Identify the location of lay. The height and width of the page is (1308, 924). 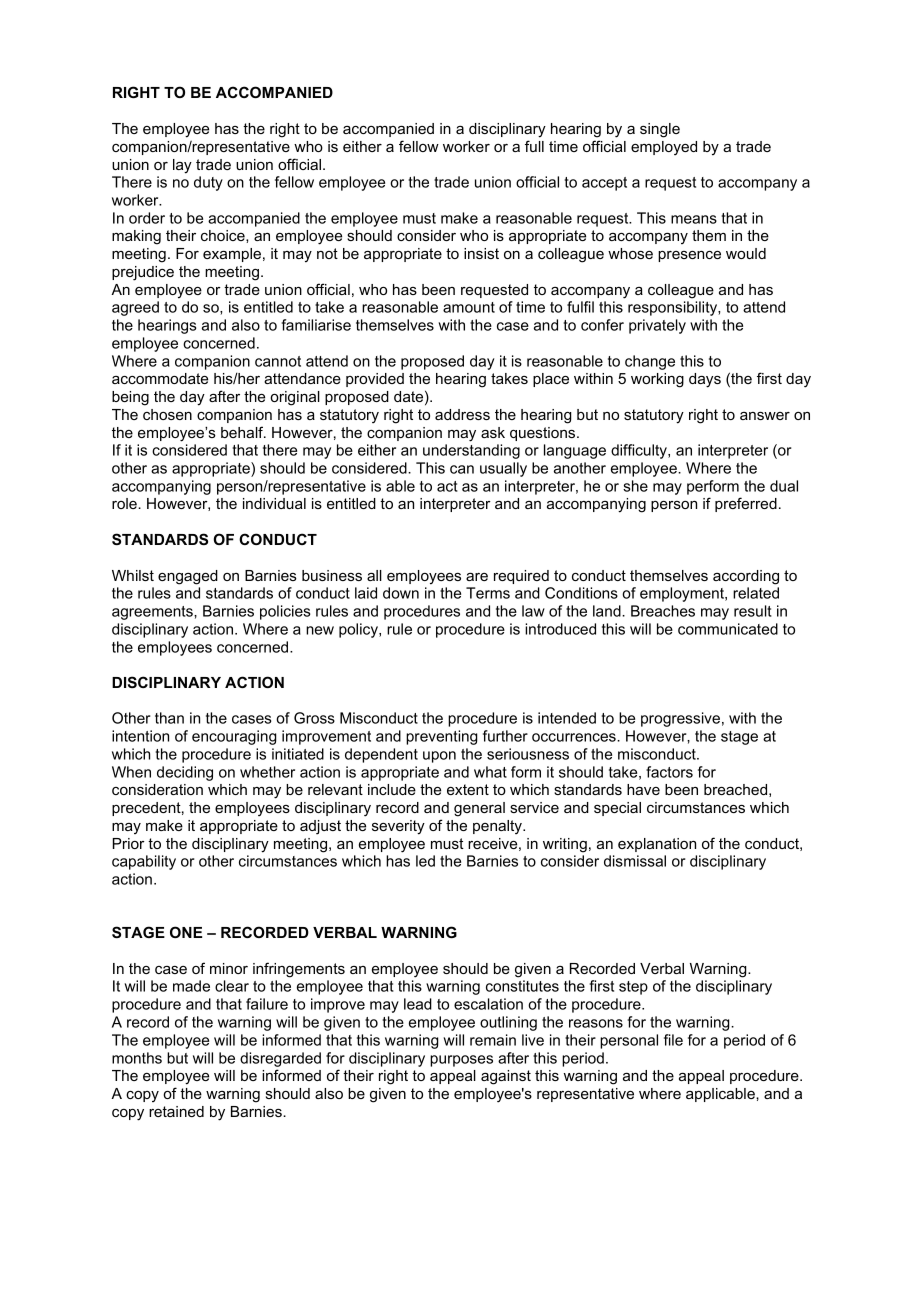
(182, 166).
